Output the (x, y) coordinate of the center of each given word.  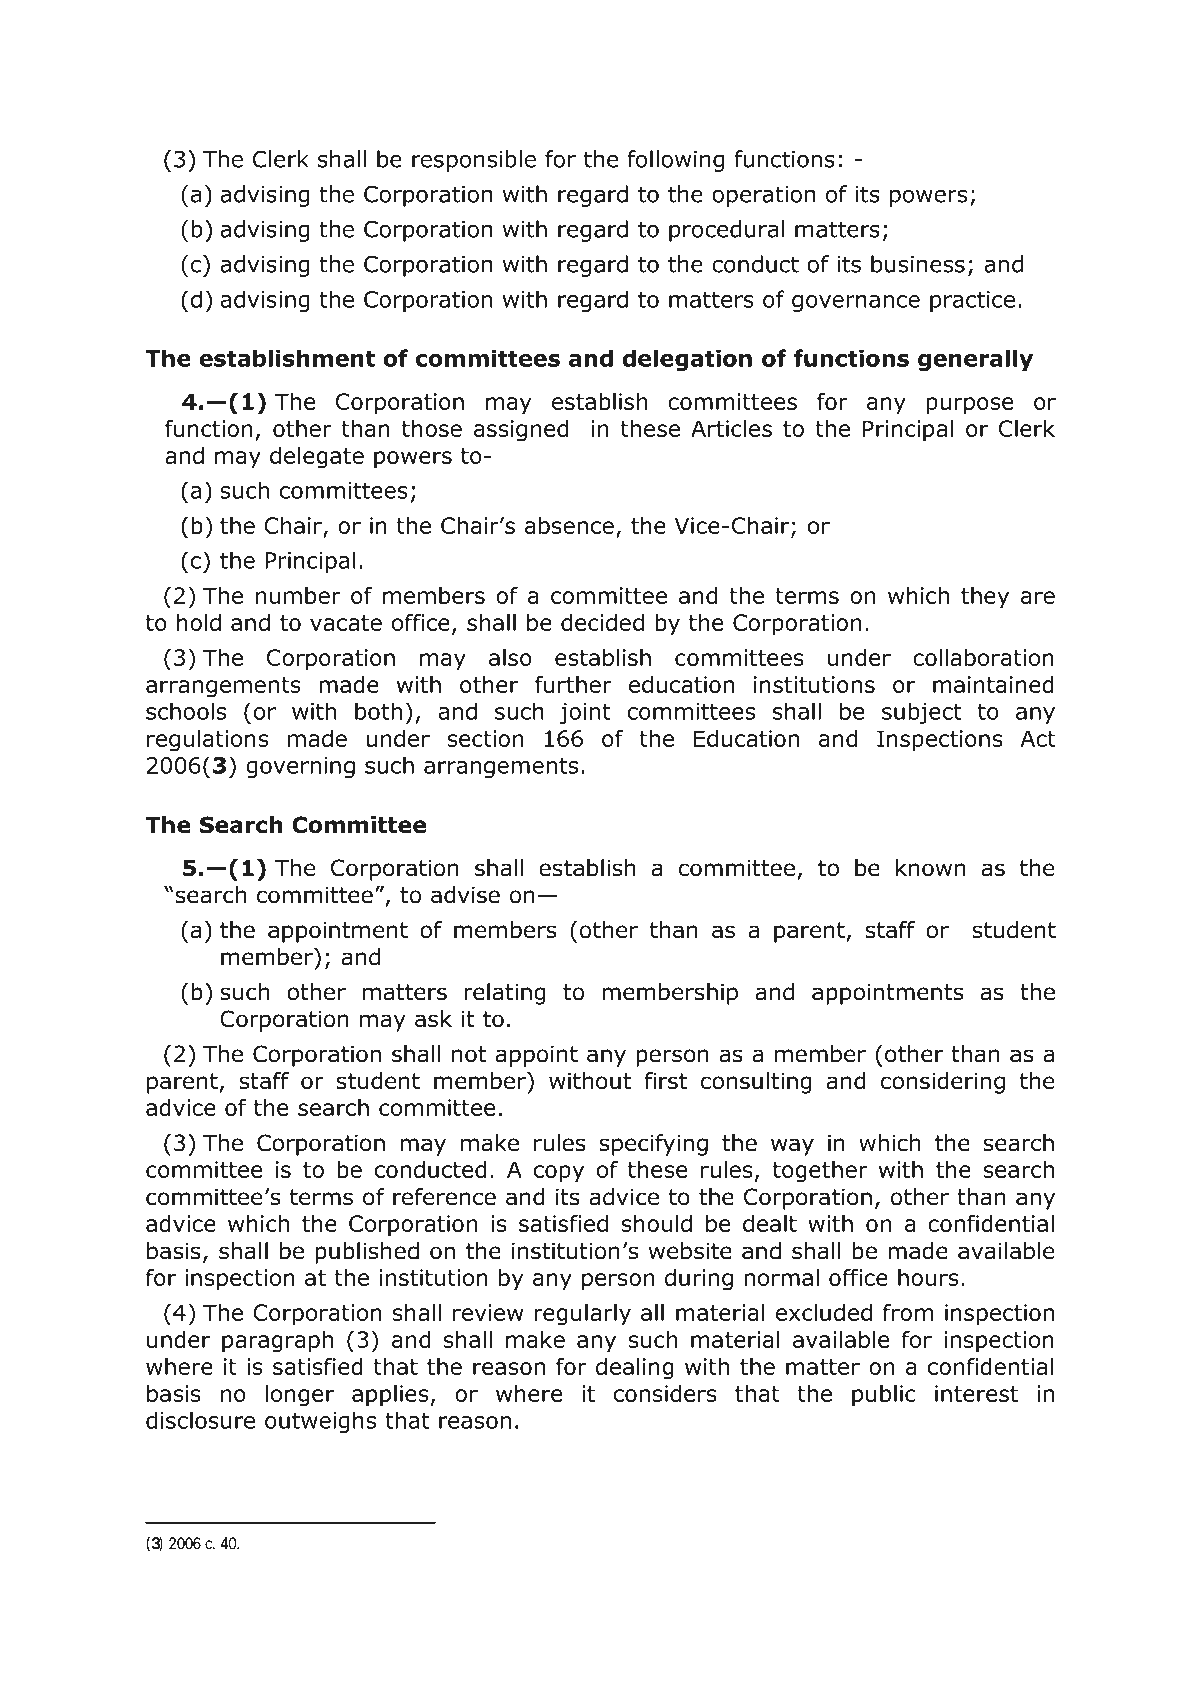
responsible (474, 161)
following (675, 161)
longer (300, 1396)
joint (585, 713)
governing (300, 767)
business (918, 264)
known (930, 868)
